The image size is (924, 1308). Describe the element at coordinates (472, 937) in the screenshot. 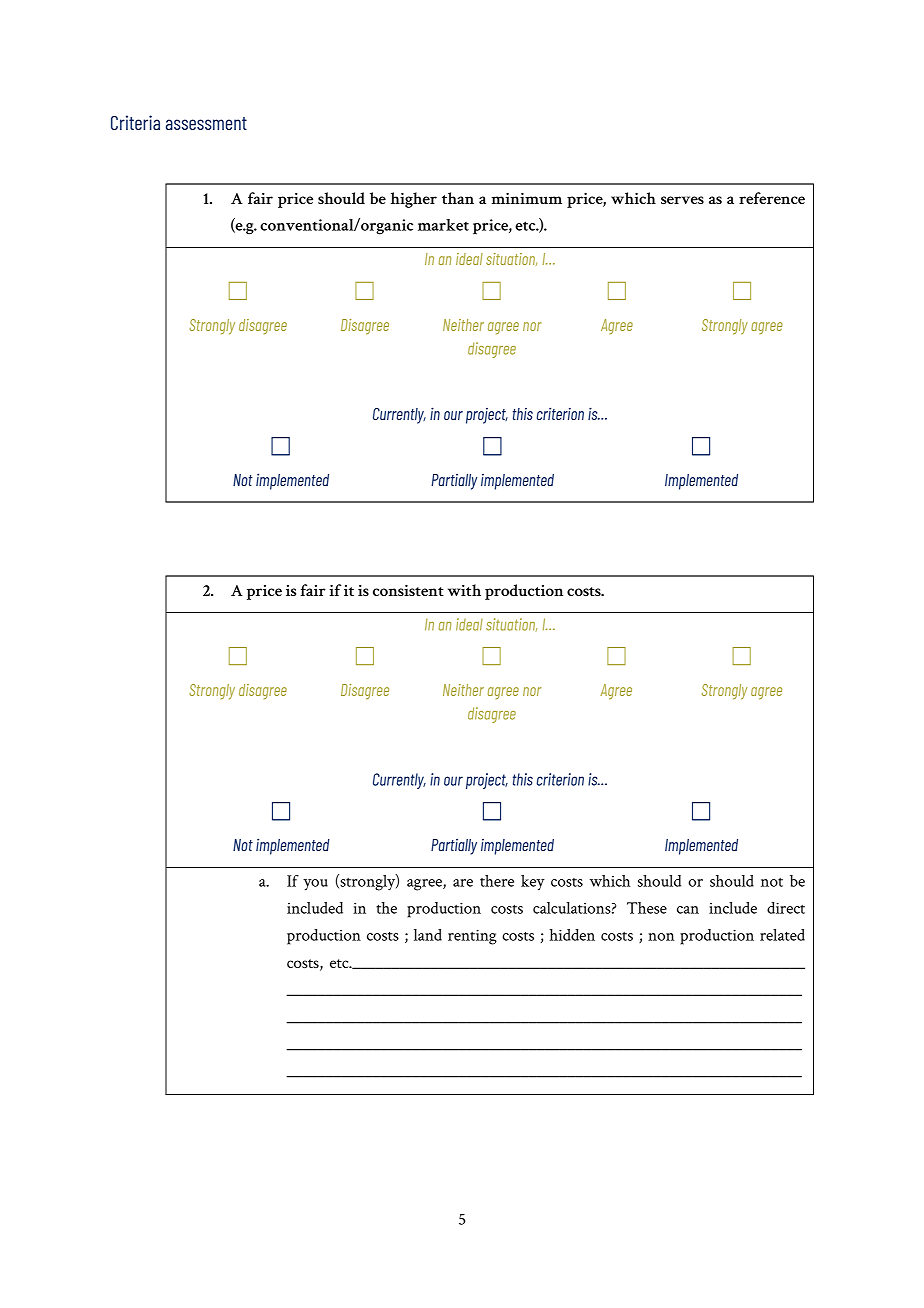

I see `renting` at that location.
